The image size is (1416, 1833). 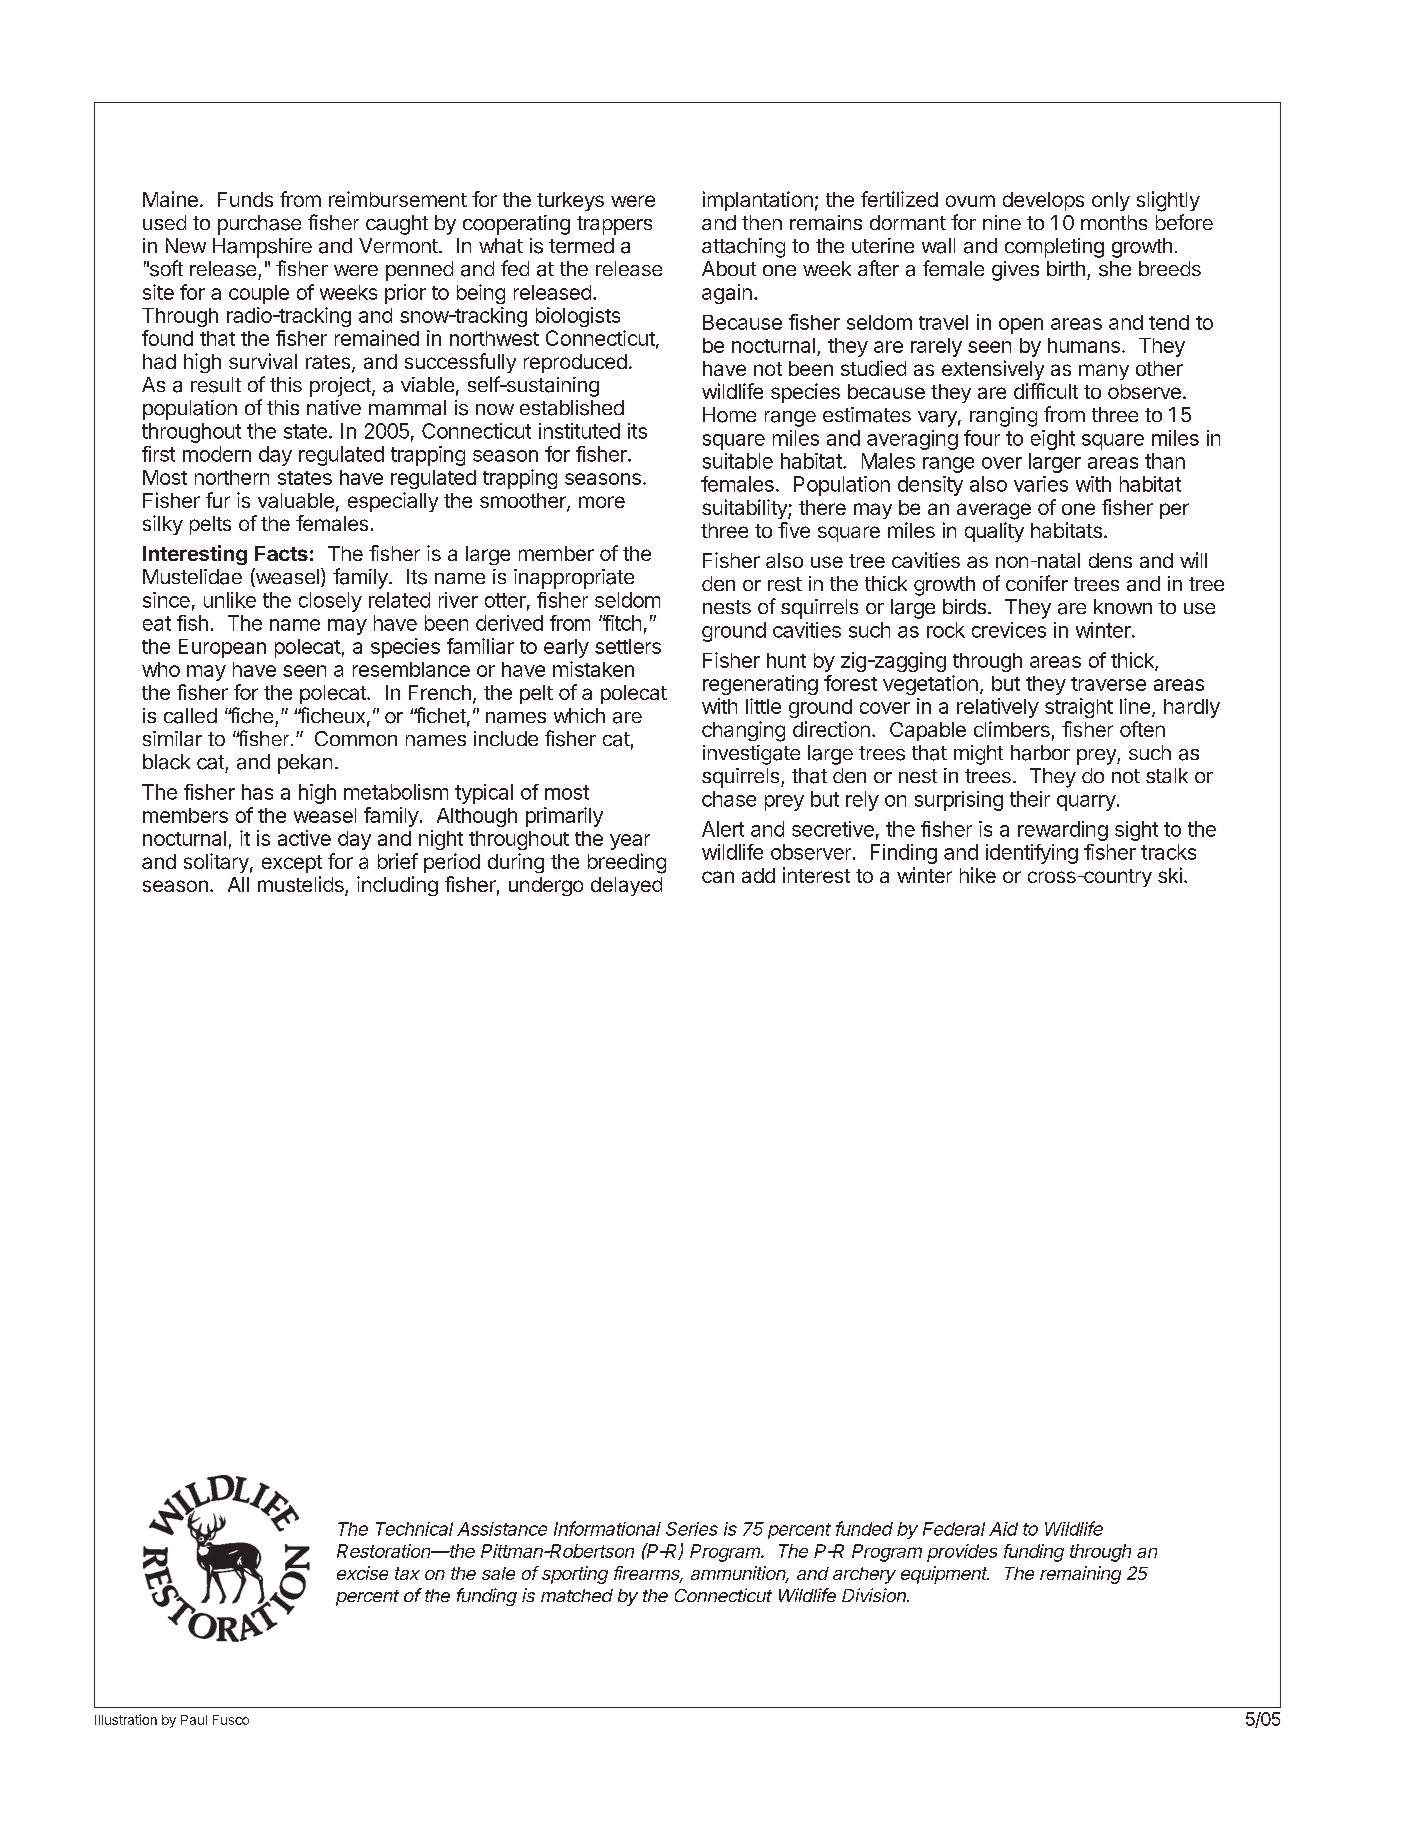 I want to click on year, so click(x=630, y=842).
